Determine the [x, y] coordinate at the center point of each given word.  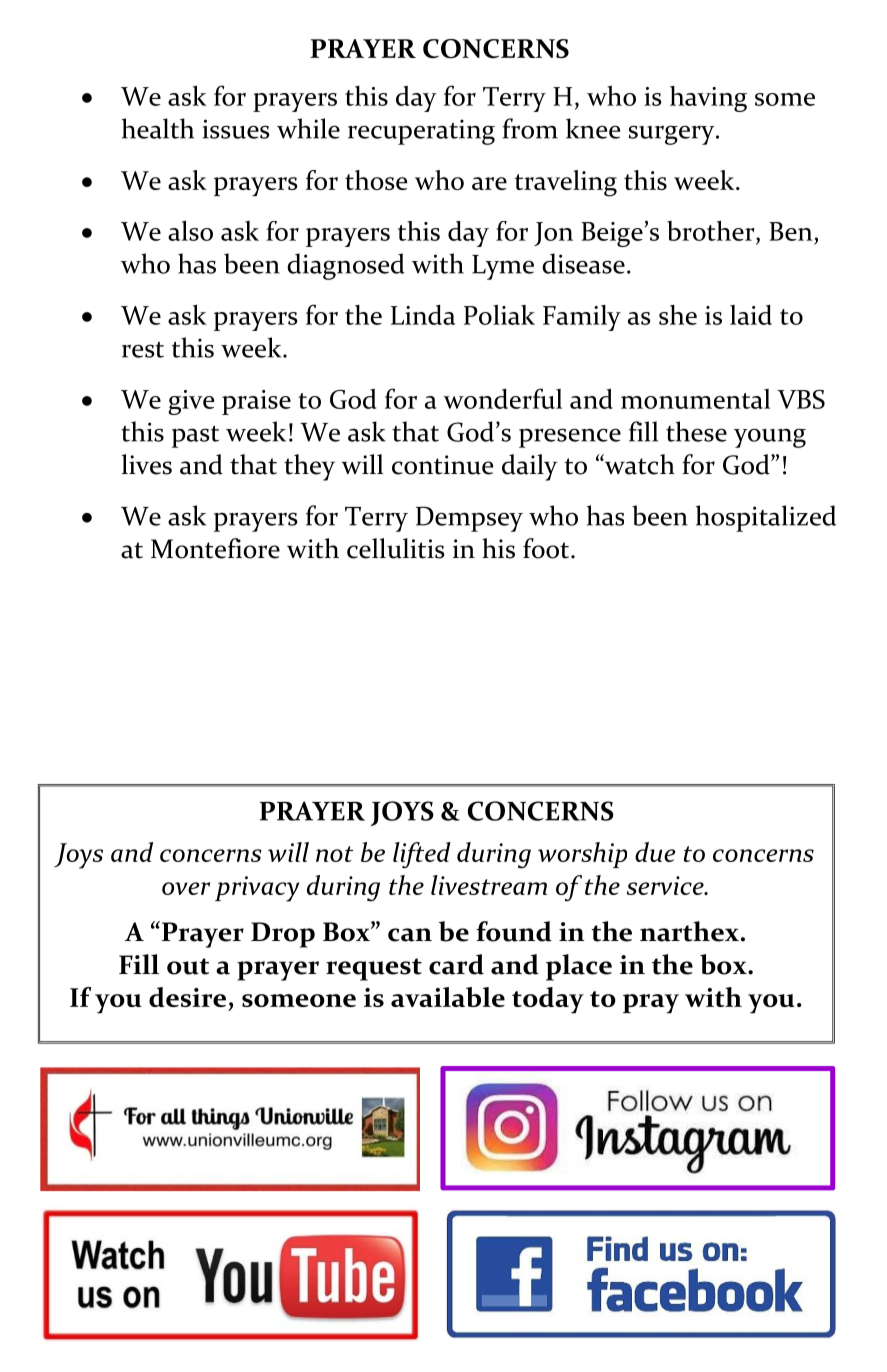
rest [143, 350]
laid [751, 315]
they [309, 467]
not [334, 854]
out [188, 966]
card [456, 964]
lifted [422, 855]
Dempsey [469, 519]
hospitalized [766, 518]
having [708, 99]
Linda [423, 315]
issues [236, 129]
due [655, 852]
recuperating [421, 132]
